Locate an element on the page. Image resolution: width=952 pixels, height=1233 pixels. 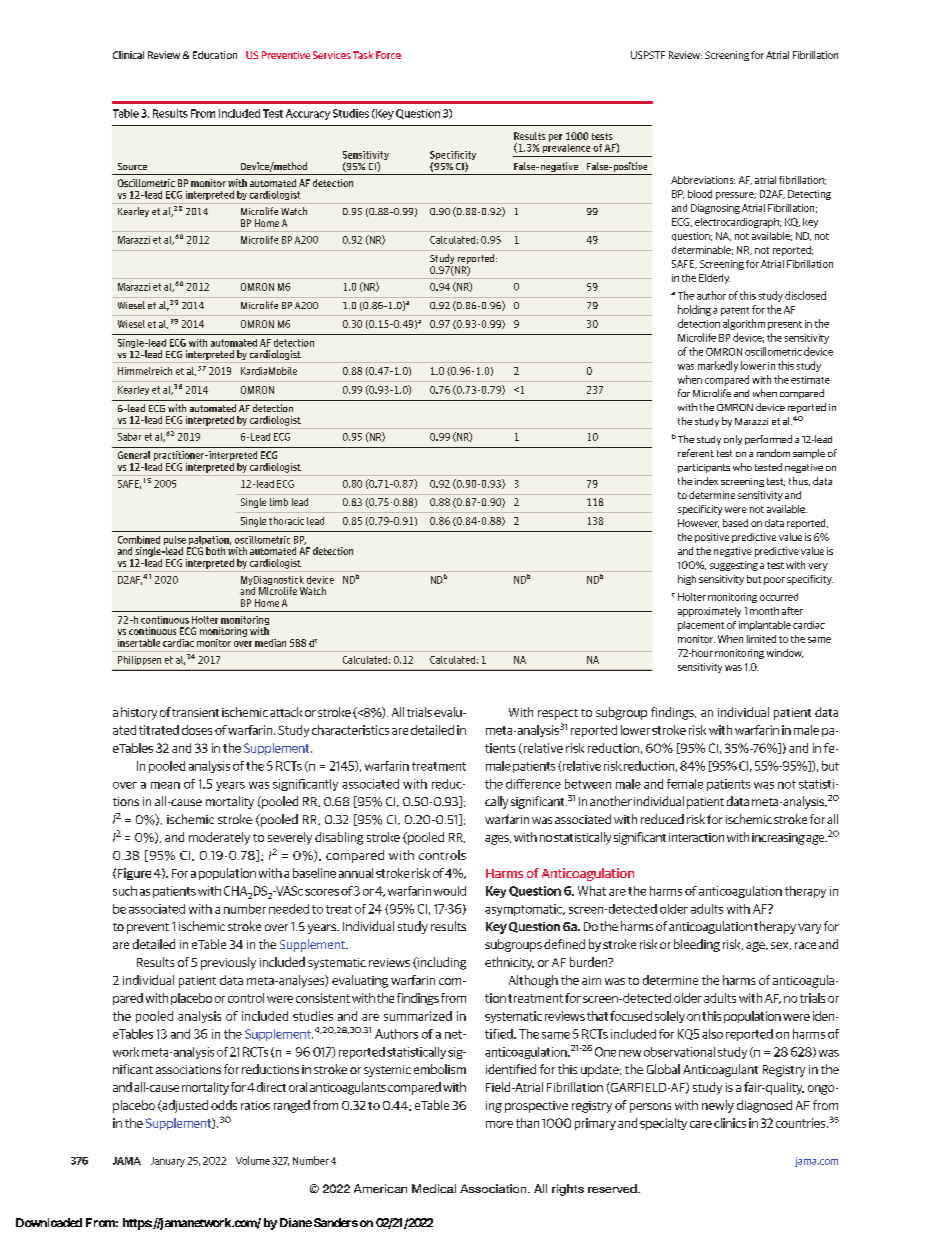
would is located at coordinates (450, 891).
